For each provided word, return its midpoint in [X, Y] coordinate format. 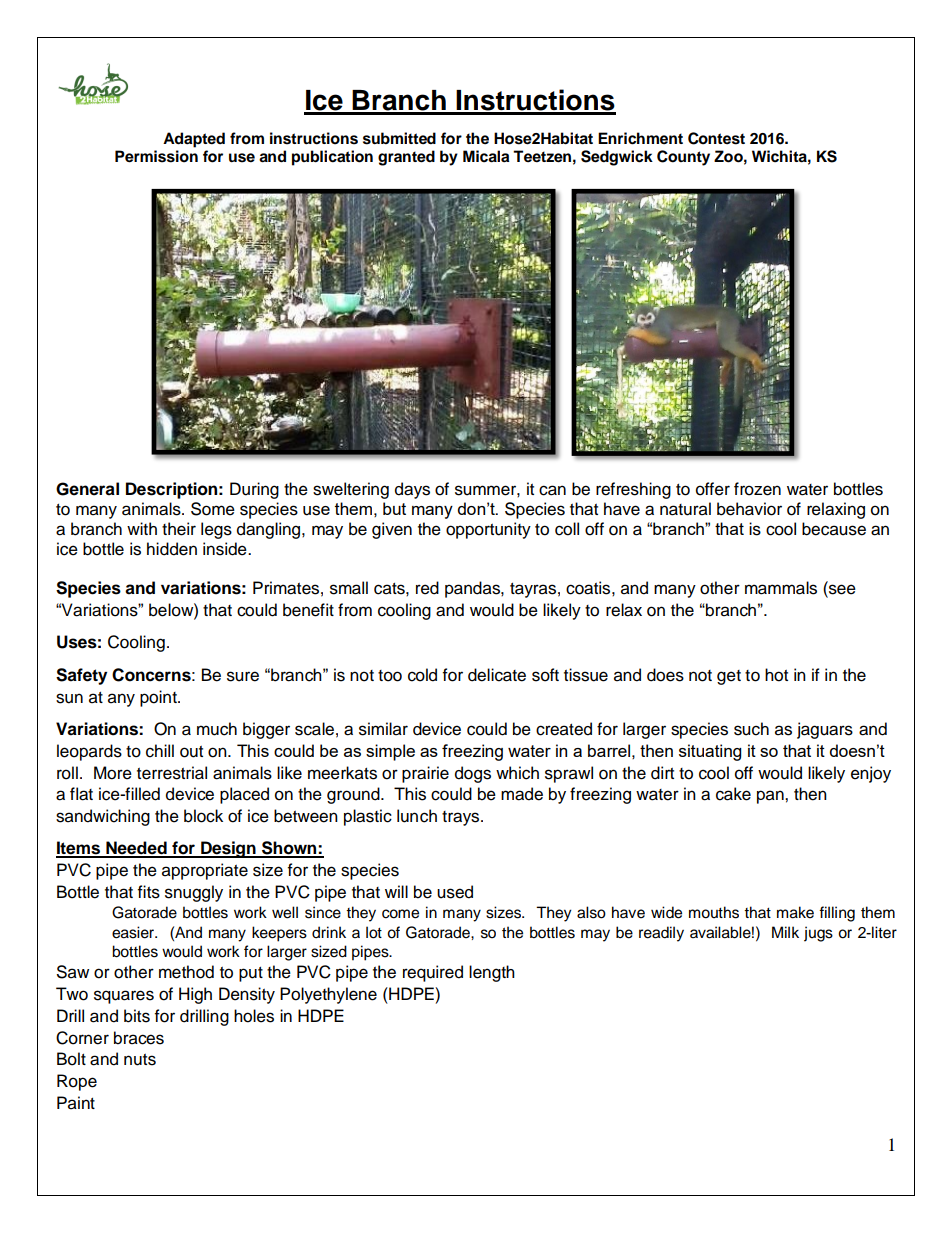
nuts [140, 1060]
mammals [781, 588]
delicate [497, 675]
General [87, 489]
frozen [757, 489]
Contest [716, 138]
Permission [156, 156]
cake [733, 794]
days [412, 490]
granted [406, 158]
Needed [136, 849]
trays [462, 818]
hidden [172, 549]
